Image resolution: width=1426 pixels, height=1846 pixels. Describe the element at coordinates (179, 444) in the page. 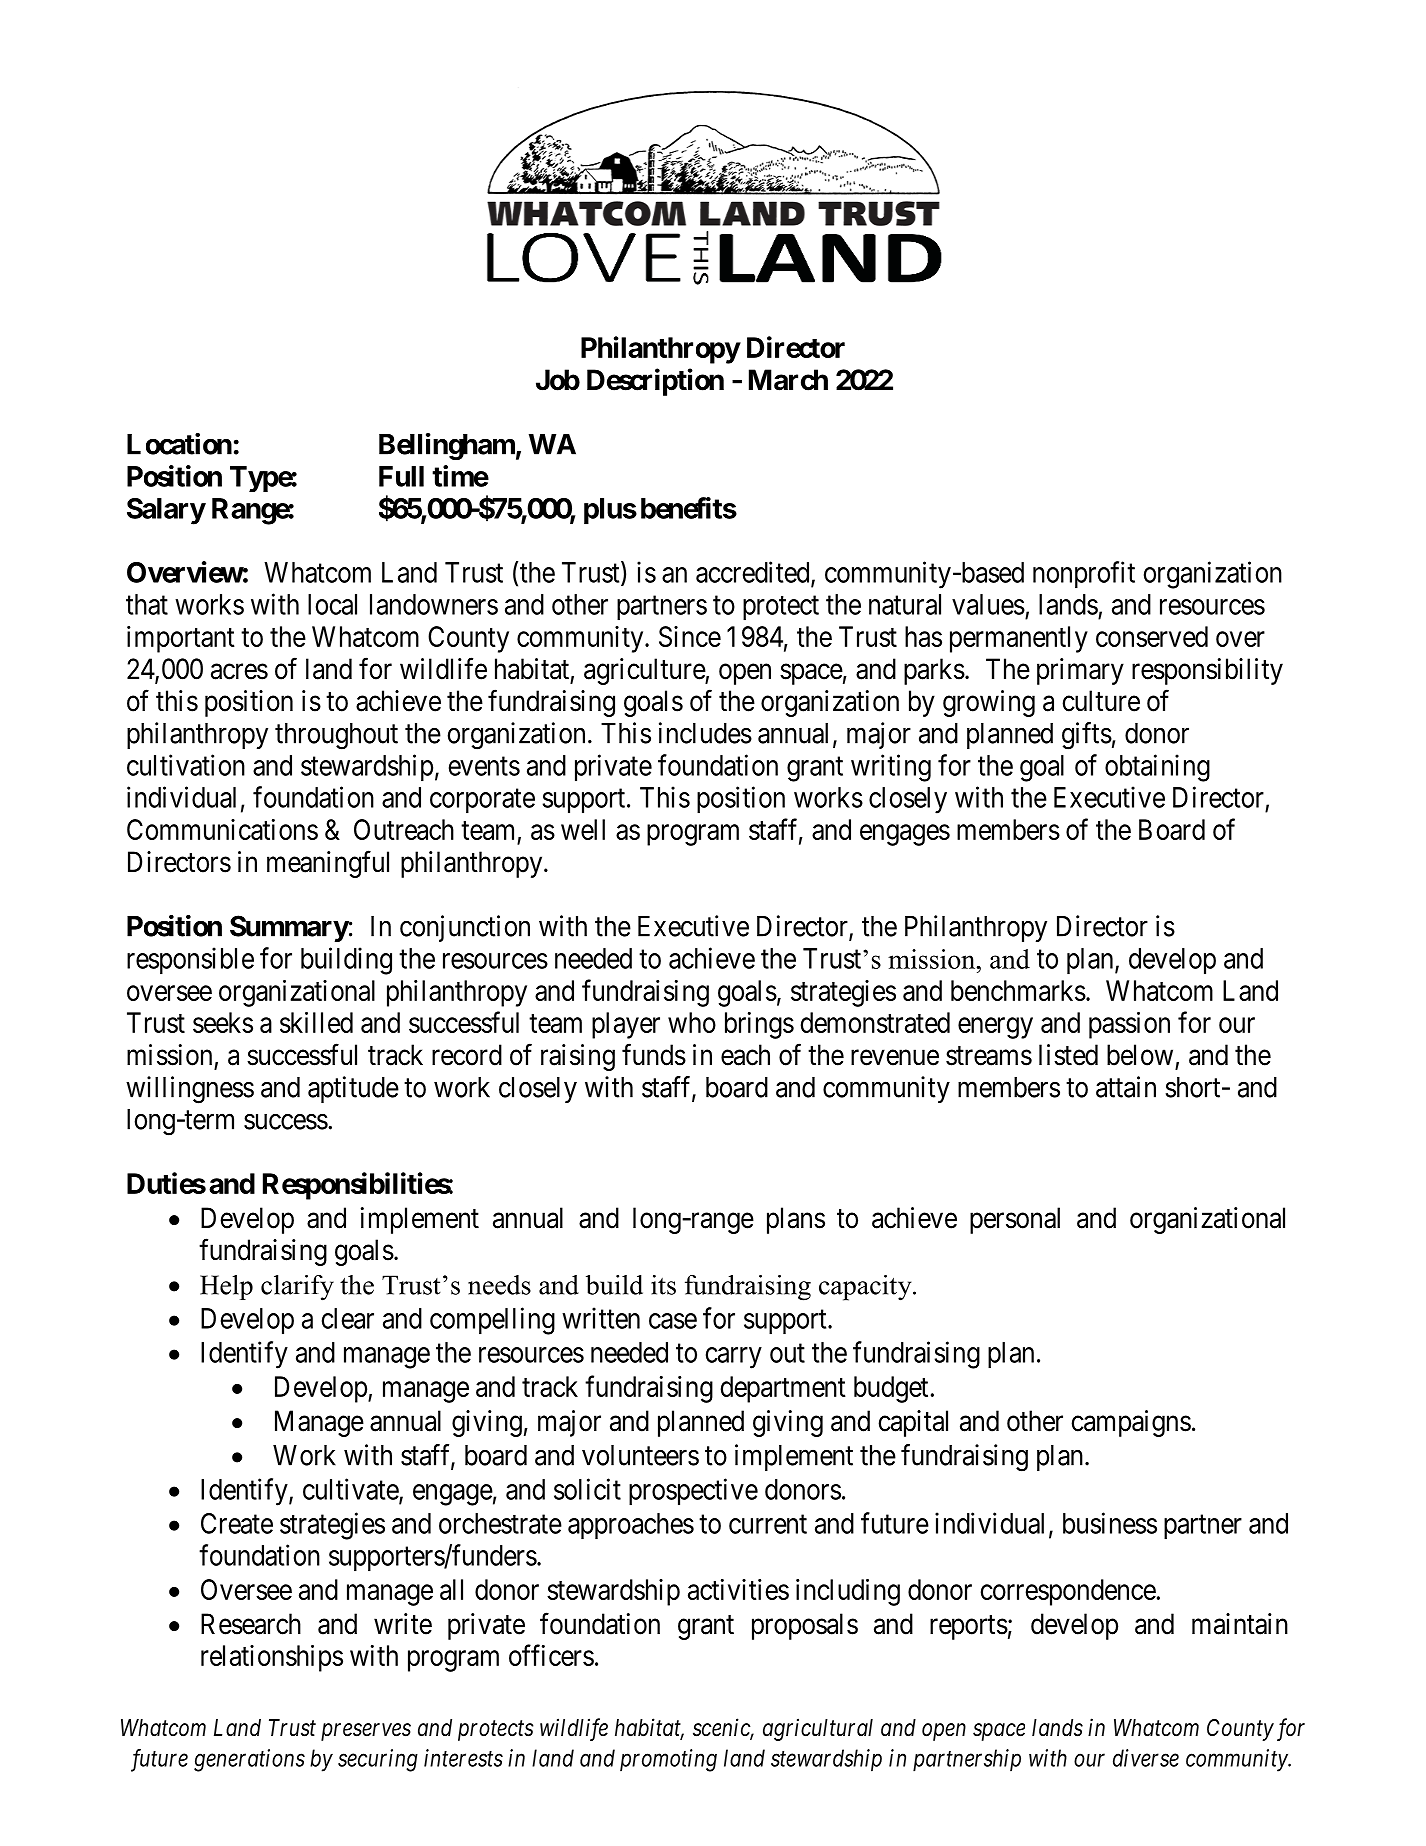

I see `Location` at that location.
